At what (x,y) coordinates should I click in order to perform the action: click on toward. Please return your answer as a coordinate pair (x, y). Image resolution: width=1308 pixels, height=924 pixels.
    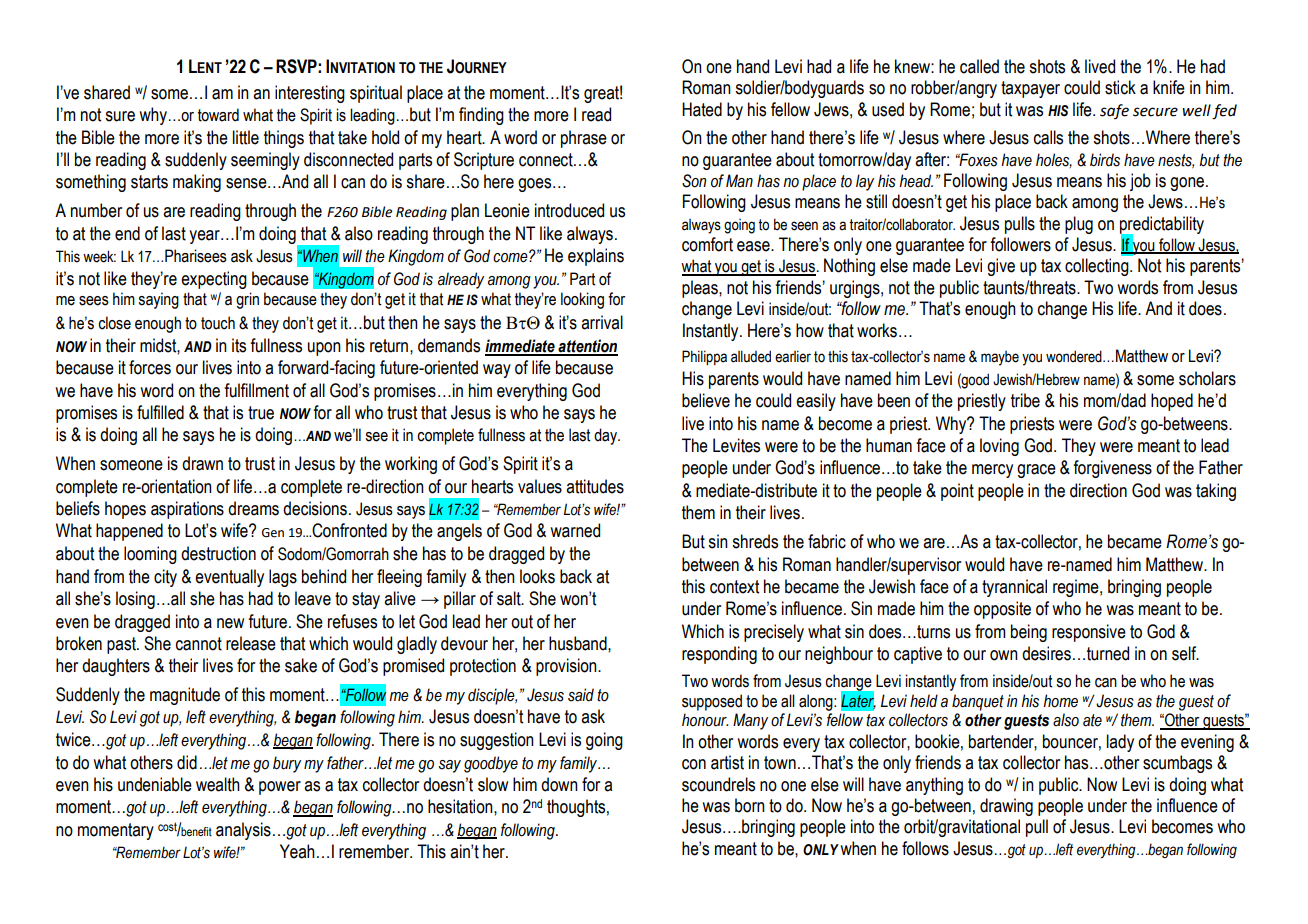
    Looking at the image, I should click on (218, 115).
